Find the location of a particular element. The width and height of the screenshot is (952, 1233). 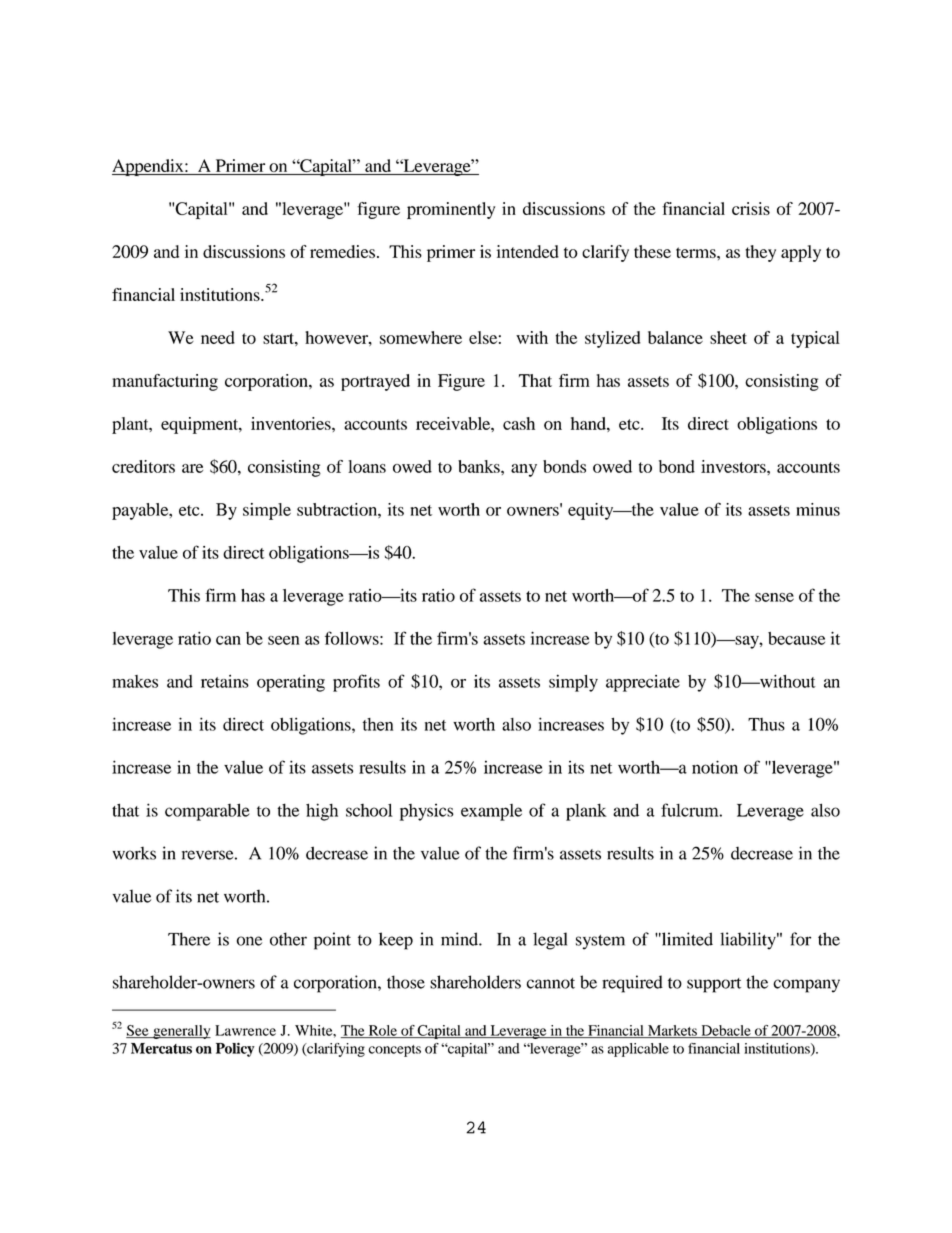

cash is located at coordinates (519, 423).
